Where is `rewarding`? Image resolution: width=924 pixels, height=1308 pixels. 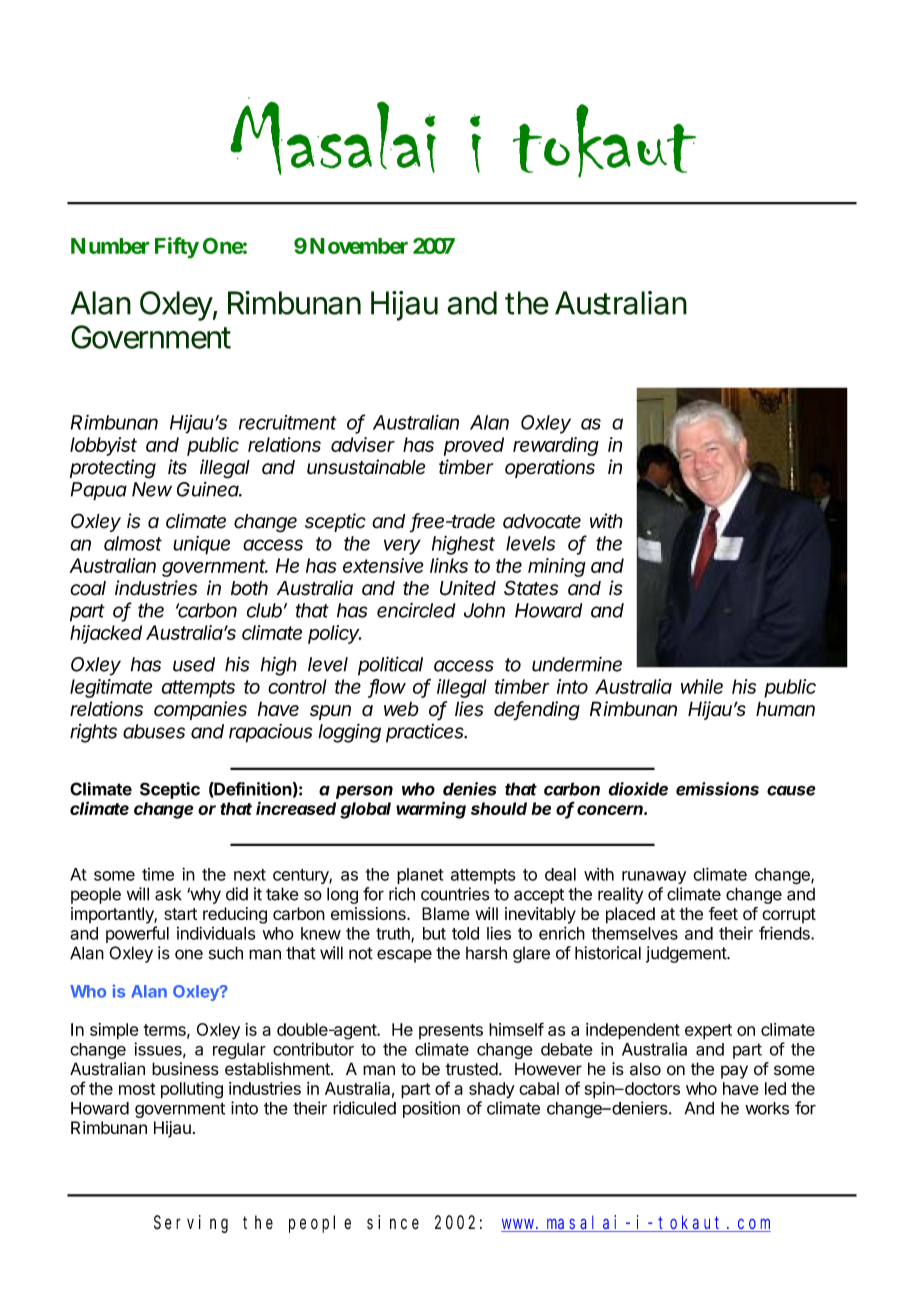
rewarding is located at coordinates (556, 446).
